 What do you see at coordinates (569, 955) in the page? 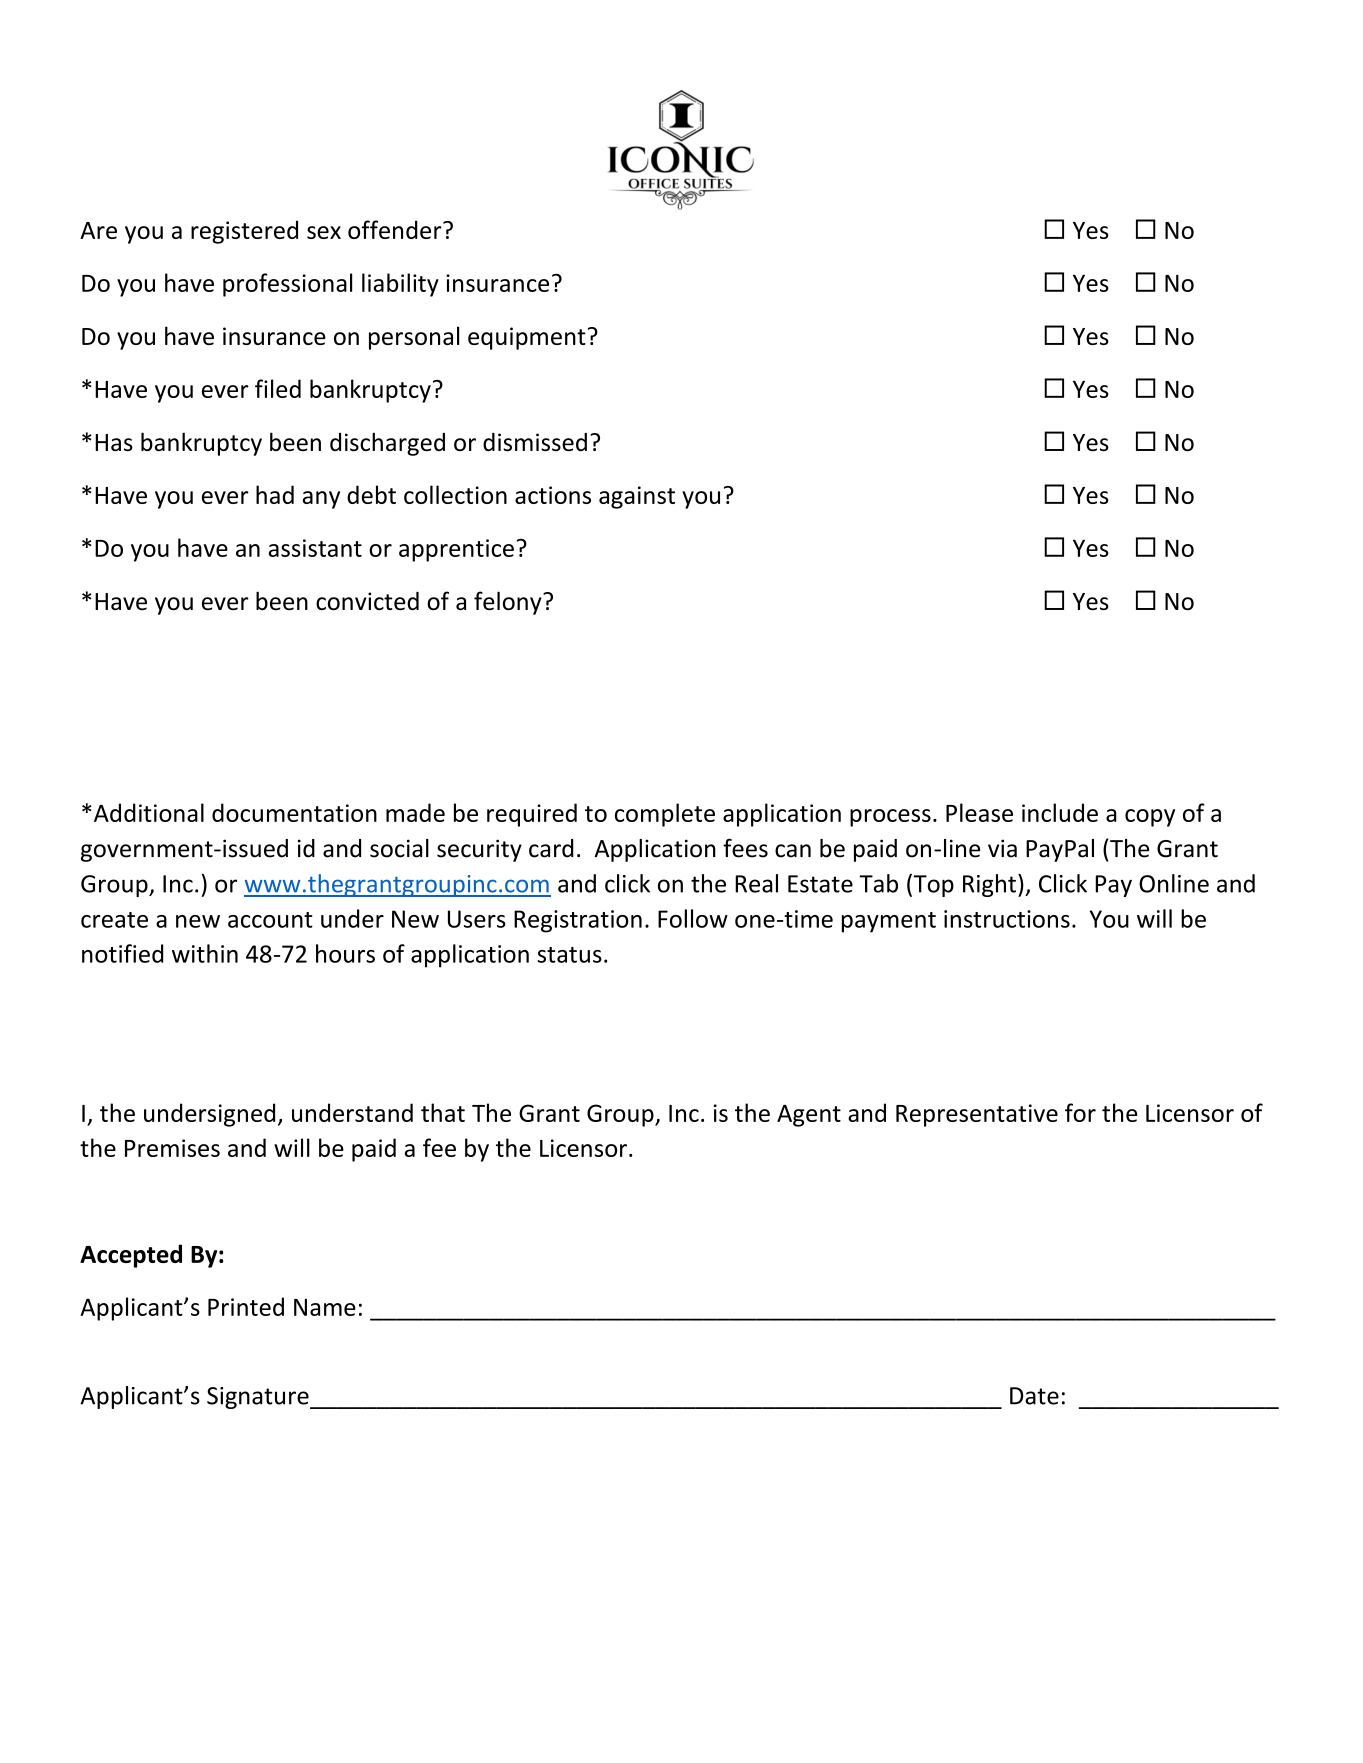
I see `status` at bounding box center [569, 955].
